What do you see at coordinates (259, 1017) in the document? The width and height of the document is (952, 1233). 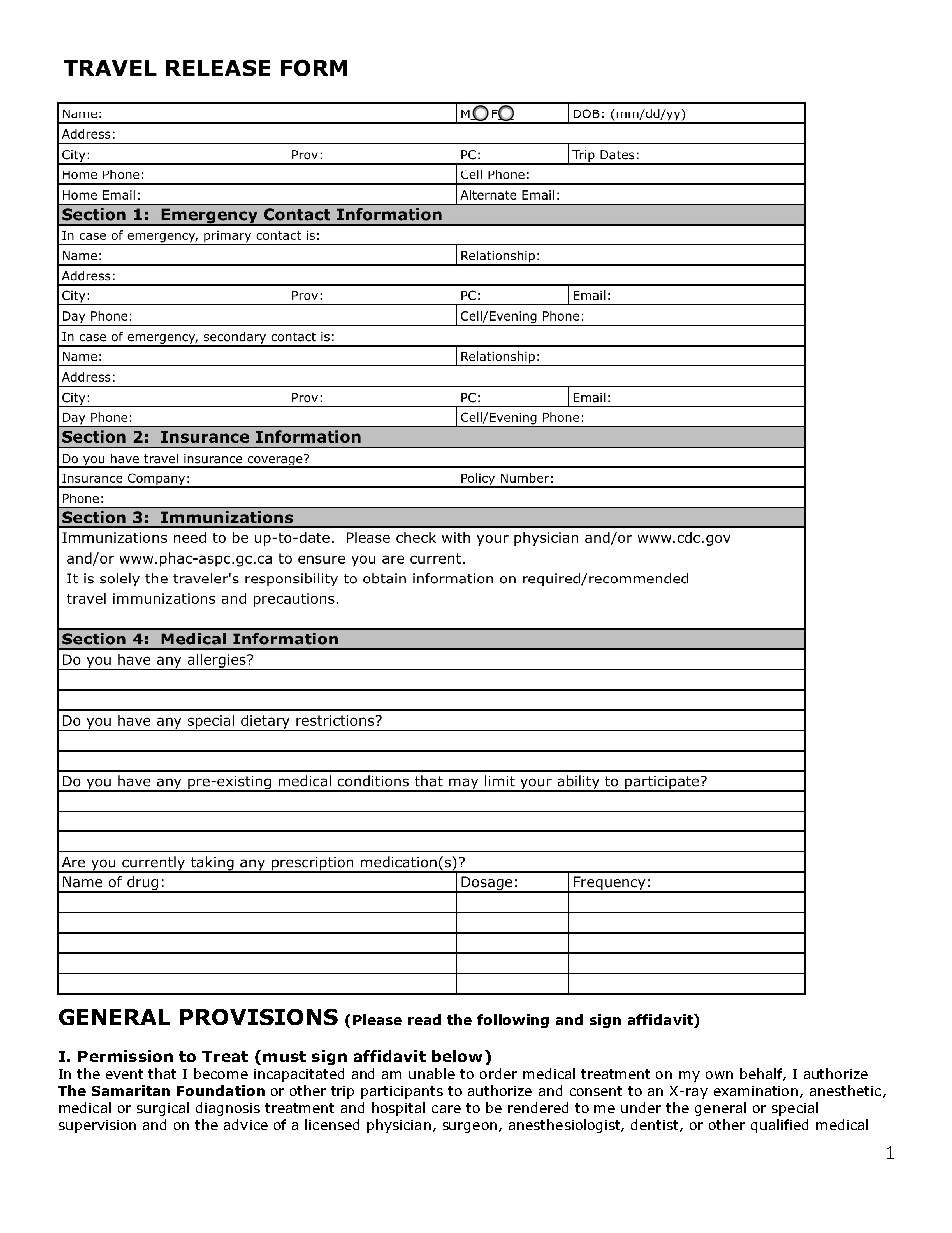 I see `PROVISIONS` at bounding box center [259, 1017].
